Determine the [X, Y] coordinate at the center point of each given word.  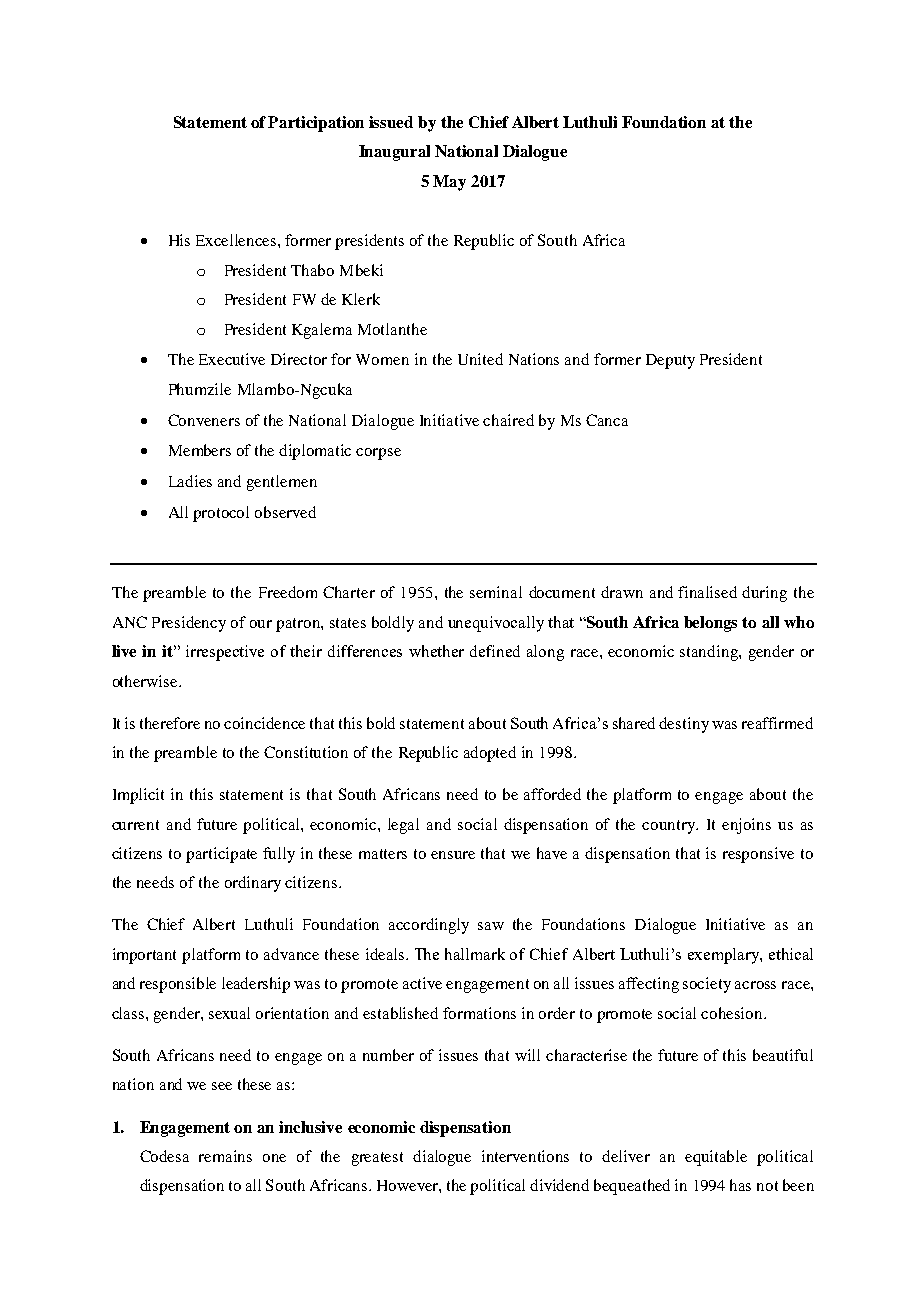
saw [491, 926]
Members [200, 450]
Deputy [670, 361]
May [449, 183]
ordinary [253, 884]
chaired [508, 420]
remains [225, 1156]
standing [710, 653]
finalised [707, 592]
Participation [316, 124]
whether [436, 651]
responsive [758, 855]
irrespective [225, 653]
